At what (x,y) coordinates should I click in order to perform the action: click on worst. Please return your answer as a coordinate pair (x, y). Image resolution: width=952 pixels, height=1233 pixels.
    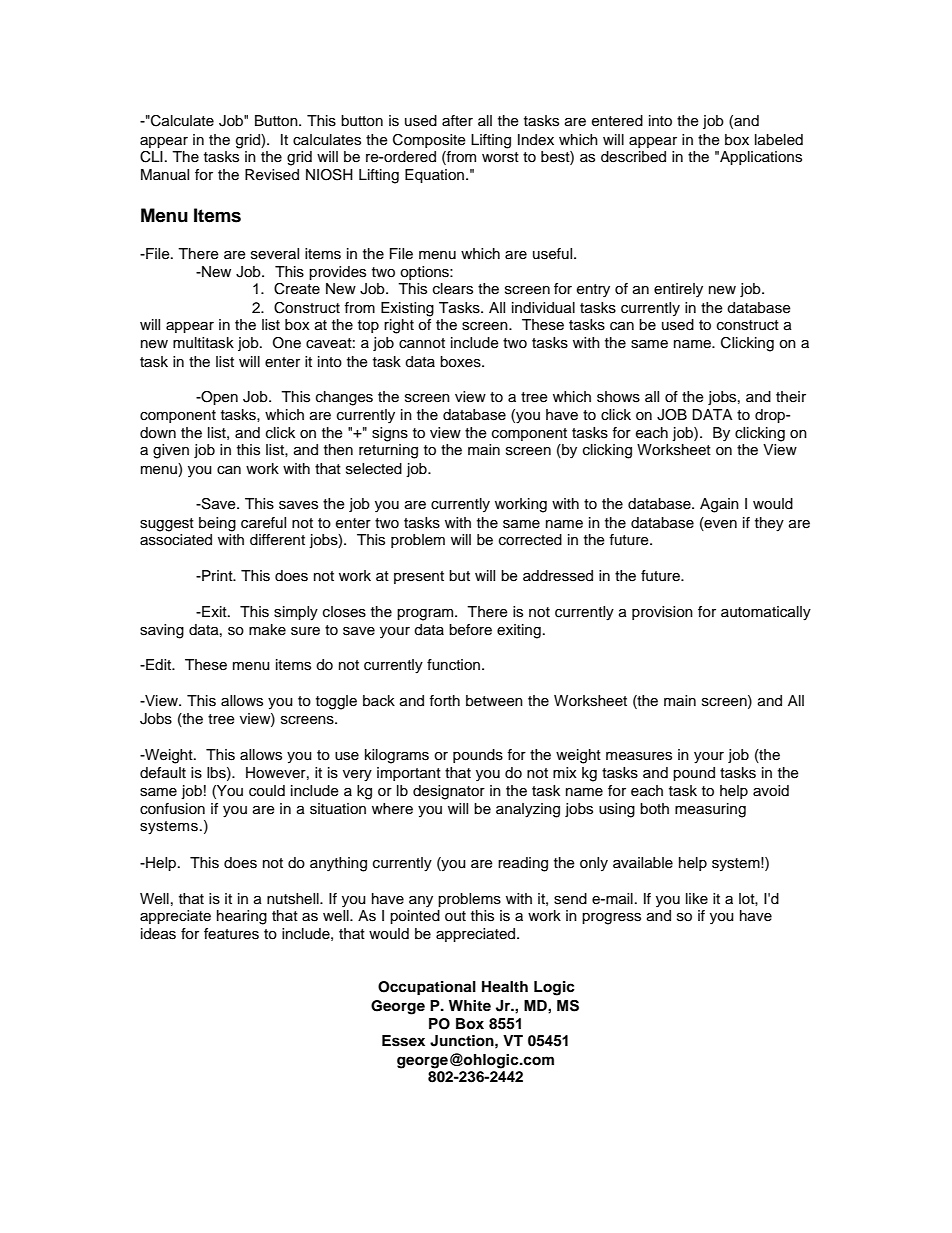
    Looking at the image, I should click on (500, 157).
